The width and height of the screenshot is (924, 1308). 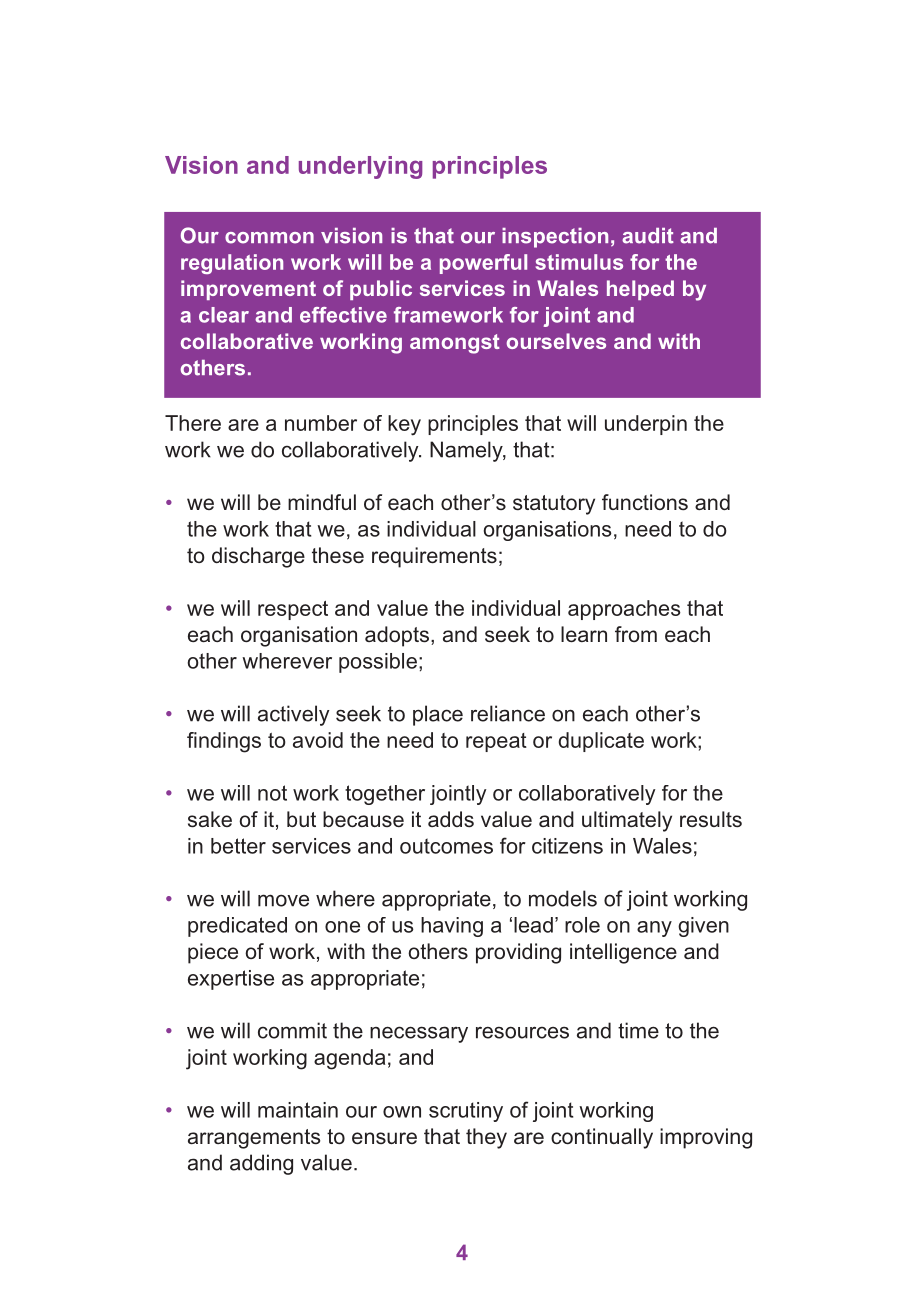 What do you see at coordinates (466, 1112) in the screenshot?
I see `scrutiny` at bounding box center [466, 1112].
